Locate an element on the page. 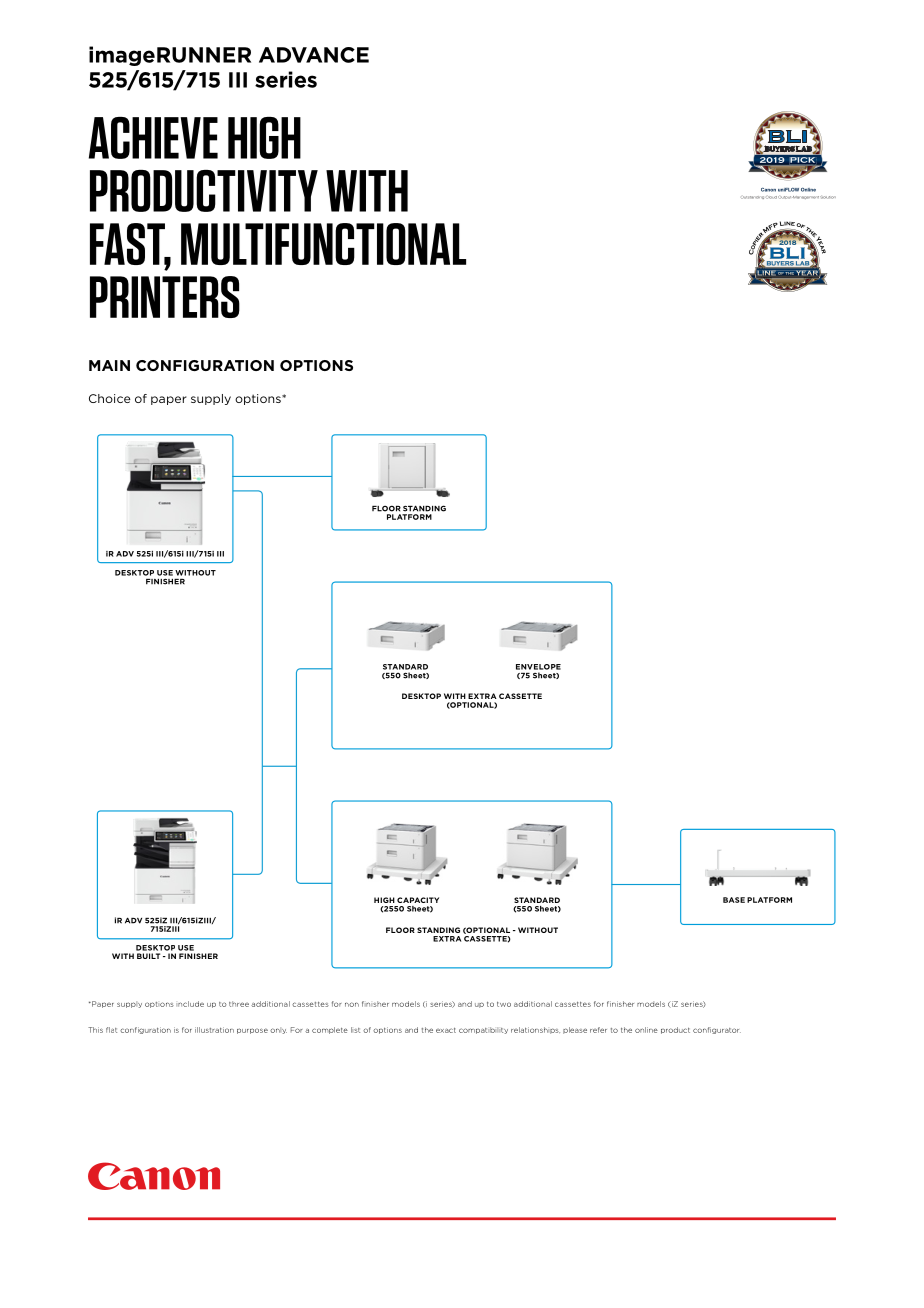 This page has height=1308, width=924. ACHIEVE is located at coordinates (153, 138).
